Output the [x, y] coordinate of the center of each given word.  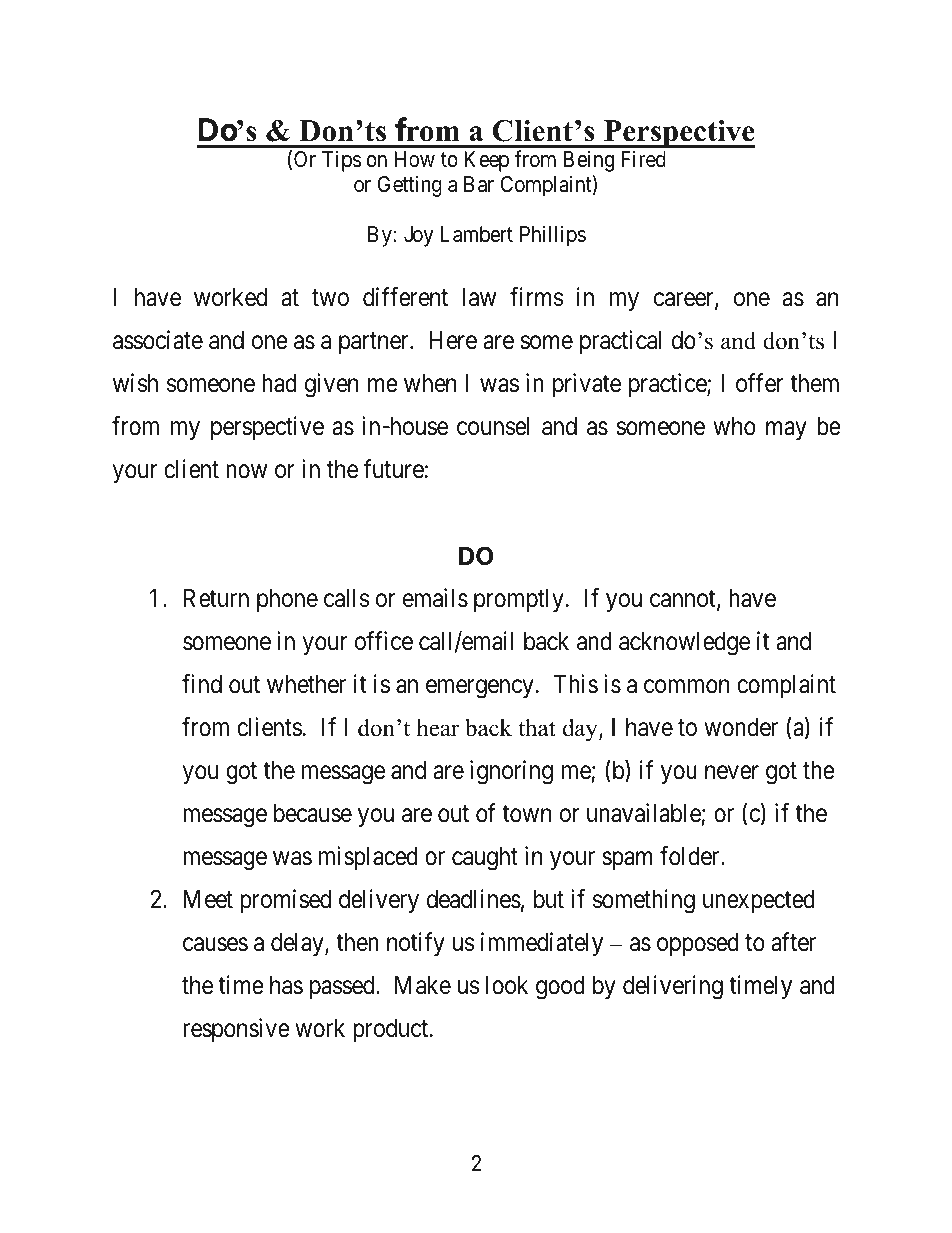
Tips [342, 161]
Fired [643, 159]
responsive [236, 1030]
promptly [519, 600]
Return [216, 598]
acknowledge [684, 644]
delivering [673, 987]
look [507, 985]
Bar [479, 184]
